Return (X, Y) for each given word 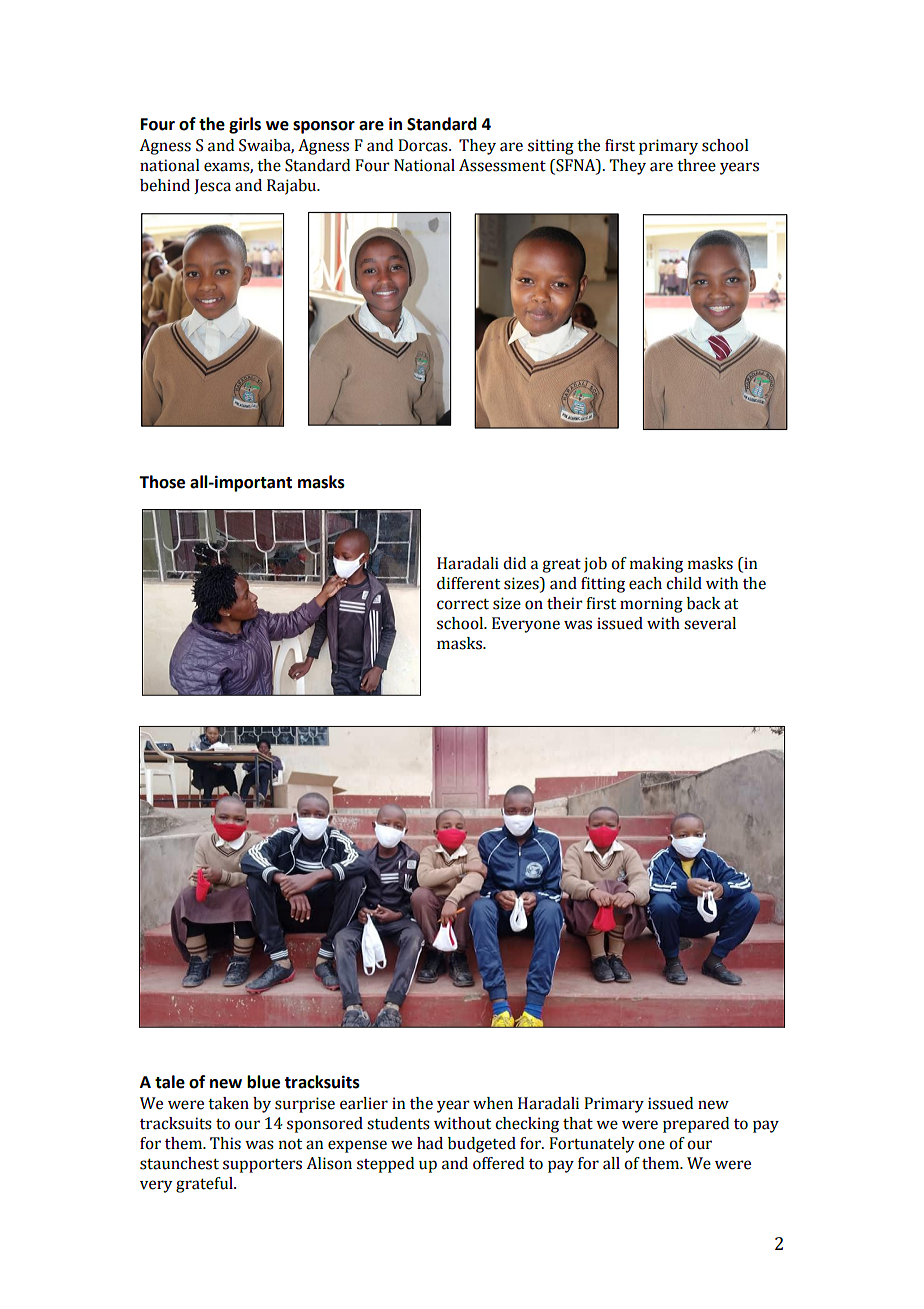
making (656, 565)
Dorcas (424, 145)
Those (162, 482)
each (645, 583)
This (225, 1143)
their (565, 603)
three (696, 165)
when (493, 1103)
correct (463, 604)
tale (170, 1082)
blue (263, 1082)
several (710, 623)
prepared (696, 1125)
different (468, 583)
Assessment (502, 165)
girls (245, 125)
